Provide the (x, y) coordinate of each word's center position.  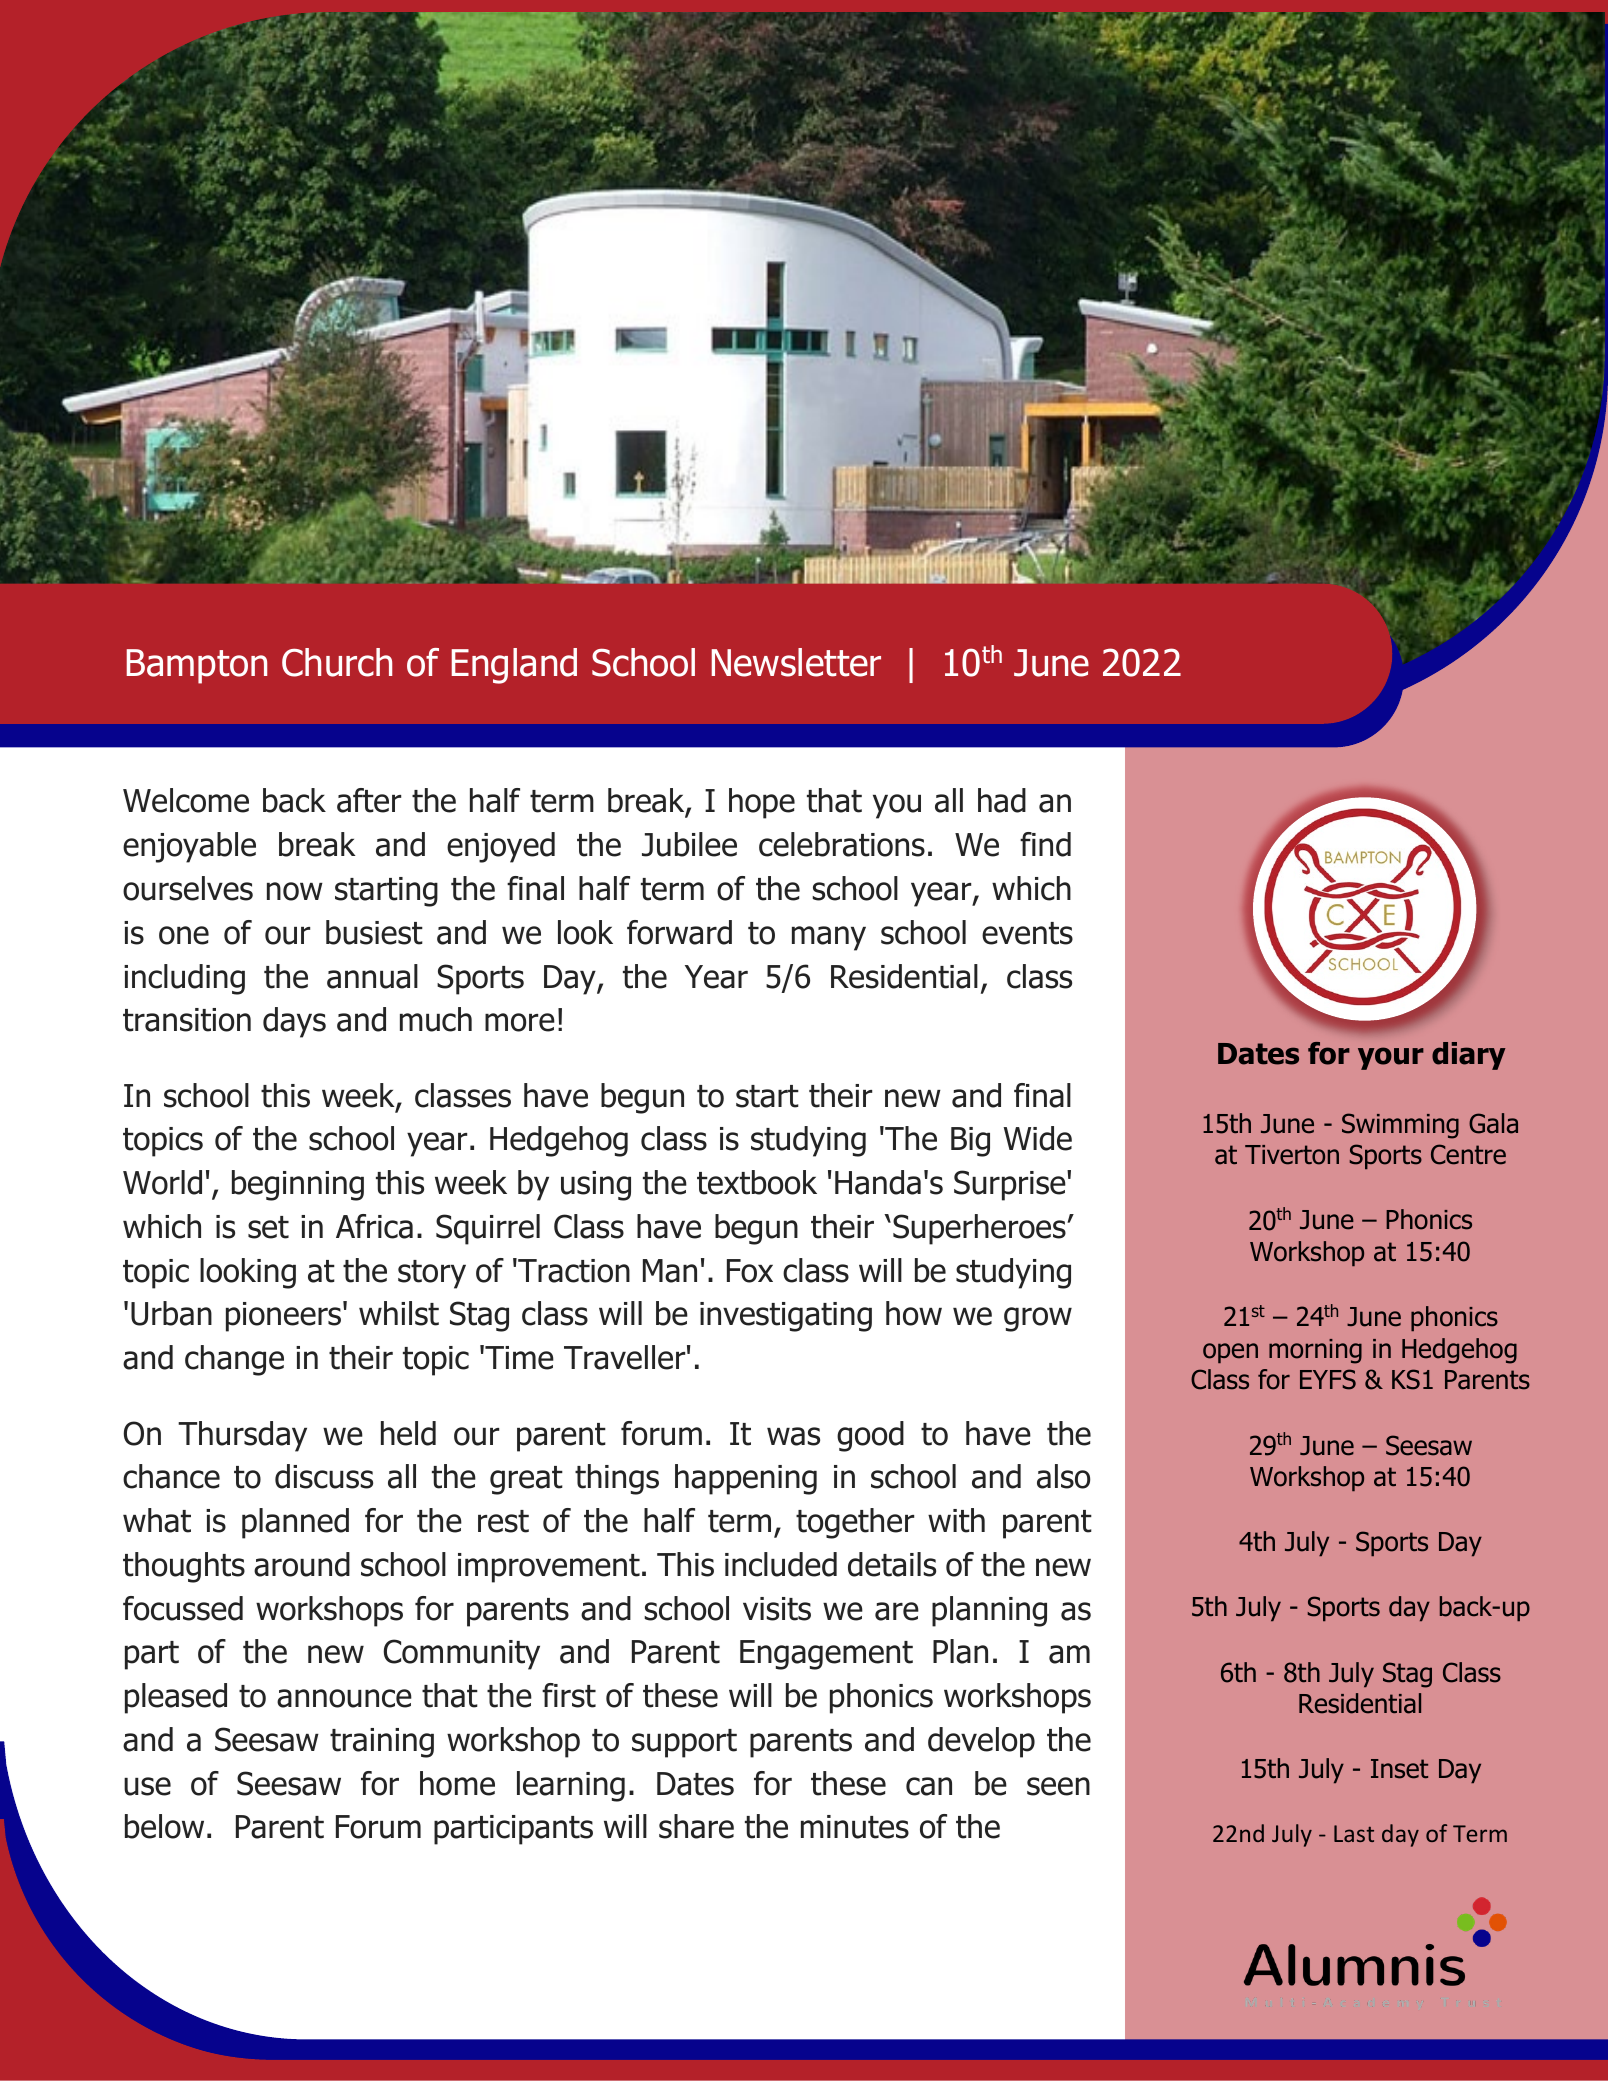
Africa (374, 1226)
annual (372, 976)
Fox (750, 1271)
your (1391, 1058)
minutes (855, 1827)
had (1002, 800)
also (1063, 1476)
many (829, 938)
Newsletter (796, 662)
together (855, 1523)
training (382, 1743)
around (302, 1564)
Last (1354, 1833)
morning (1315, 1351)
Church (337, 662)
